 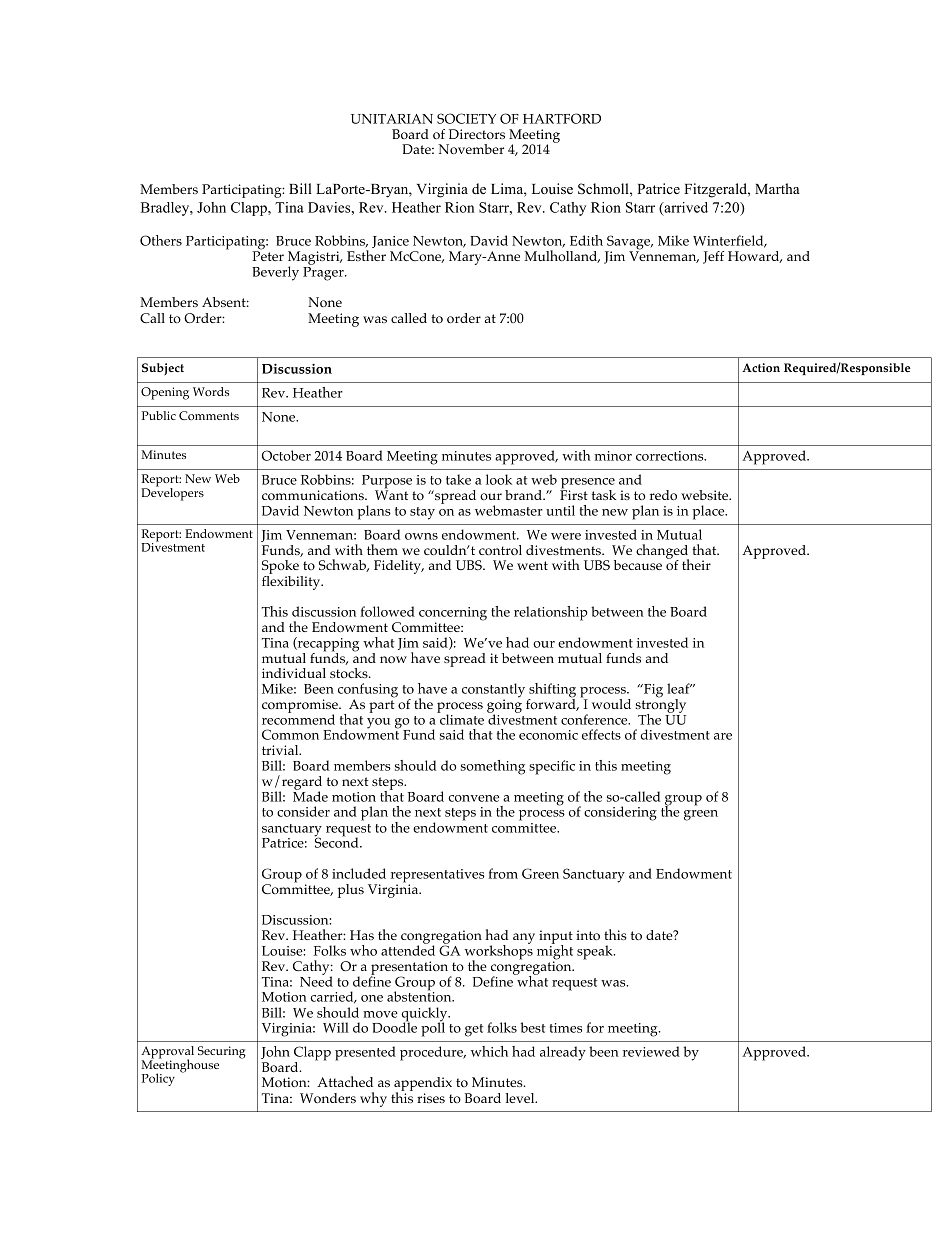 I want to click on Martha, so click(x=777, y=188).
